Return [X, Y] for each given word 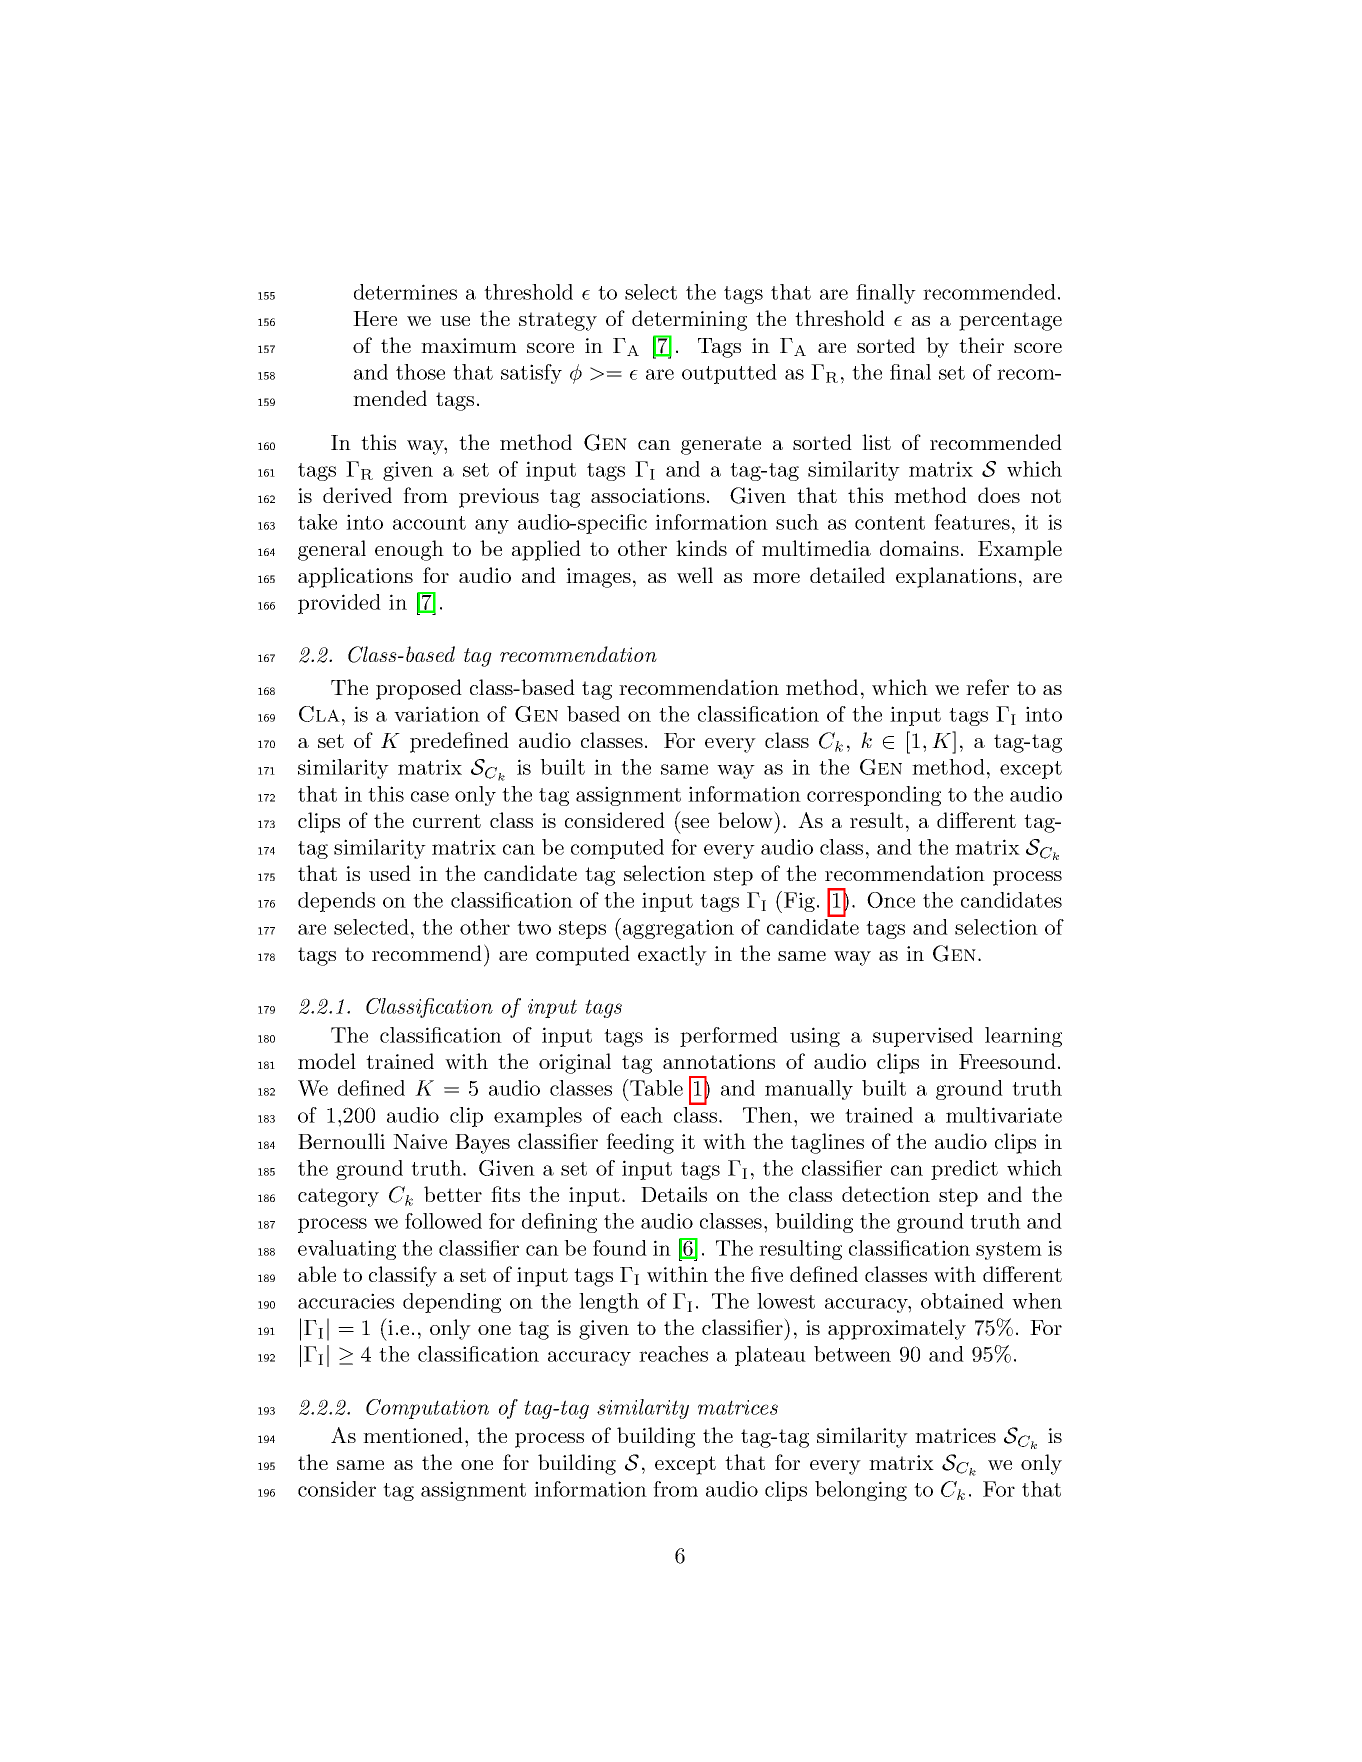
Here [375, 318]
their [981, 345]
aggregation [678, 929]
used [390, 873]
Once [891, 900]
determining [689, 320]
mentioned [414, 1435]
